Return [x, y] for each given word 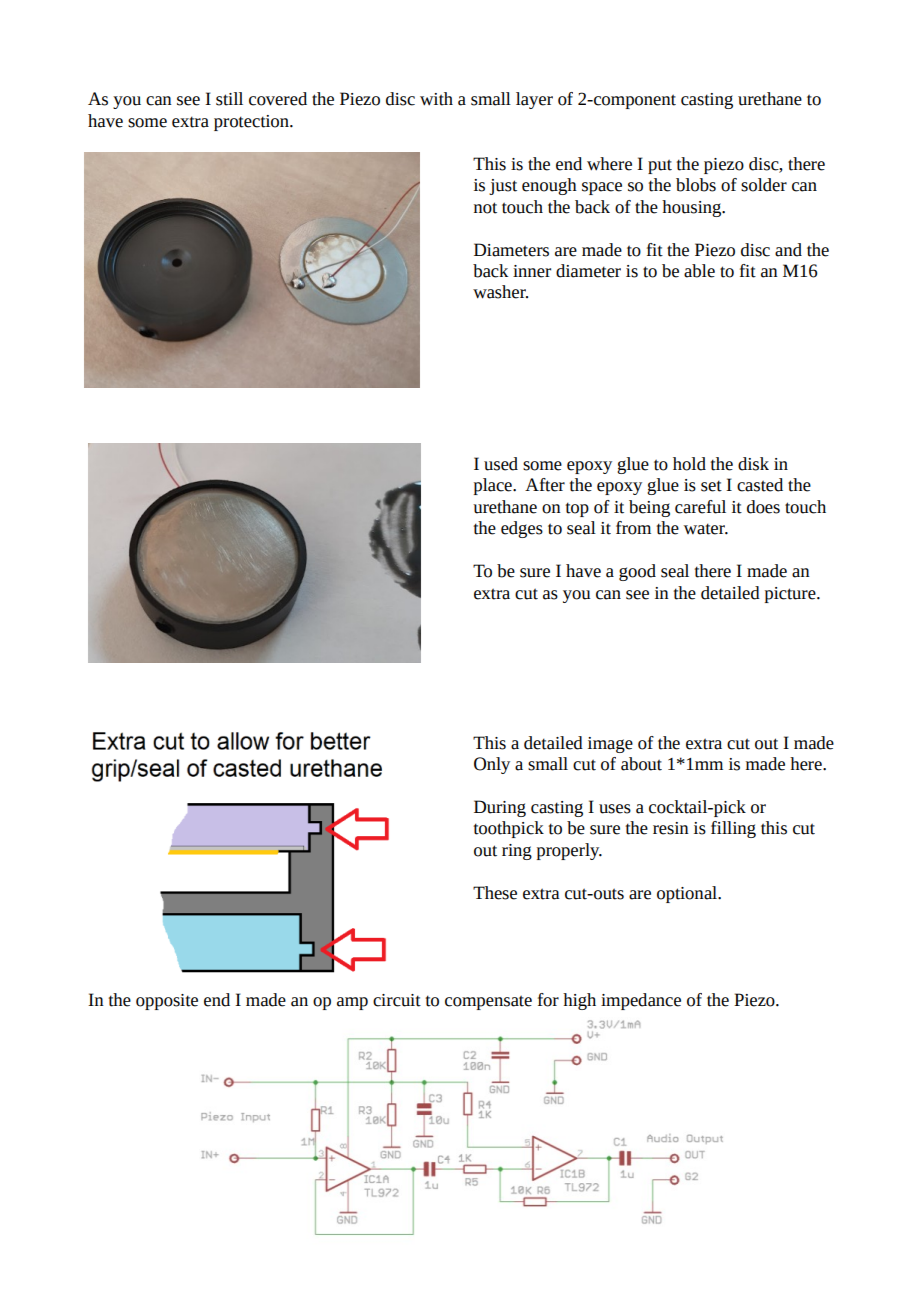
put [660, 166]
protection [252, 123]
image [610, 745]
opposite [167, 1002]
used [501, 464]
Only [492, 765]
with [436, 99]
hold [689, 464]
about [641, 764]
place [494, 486]
